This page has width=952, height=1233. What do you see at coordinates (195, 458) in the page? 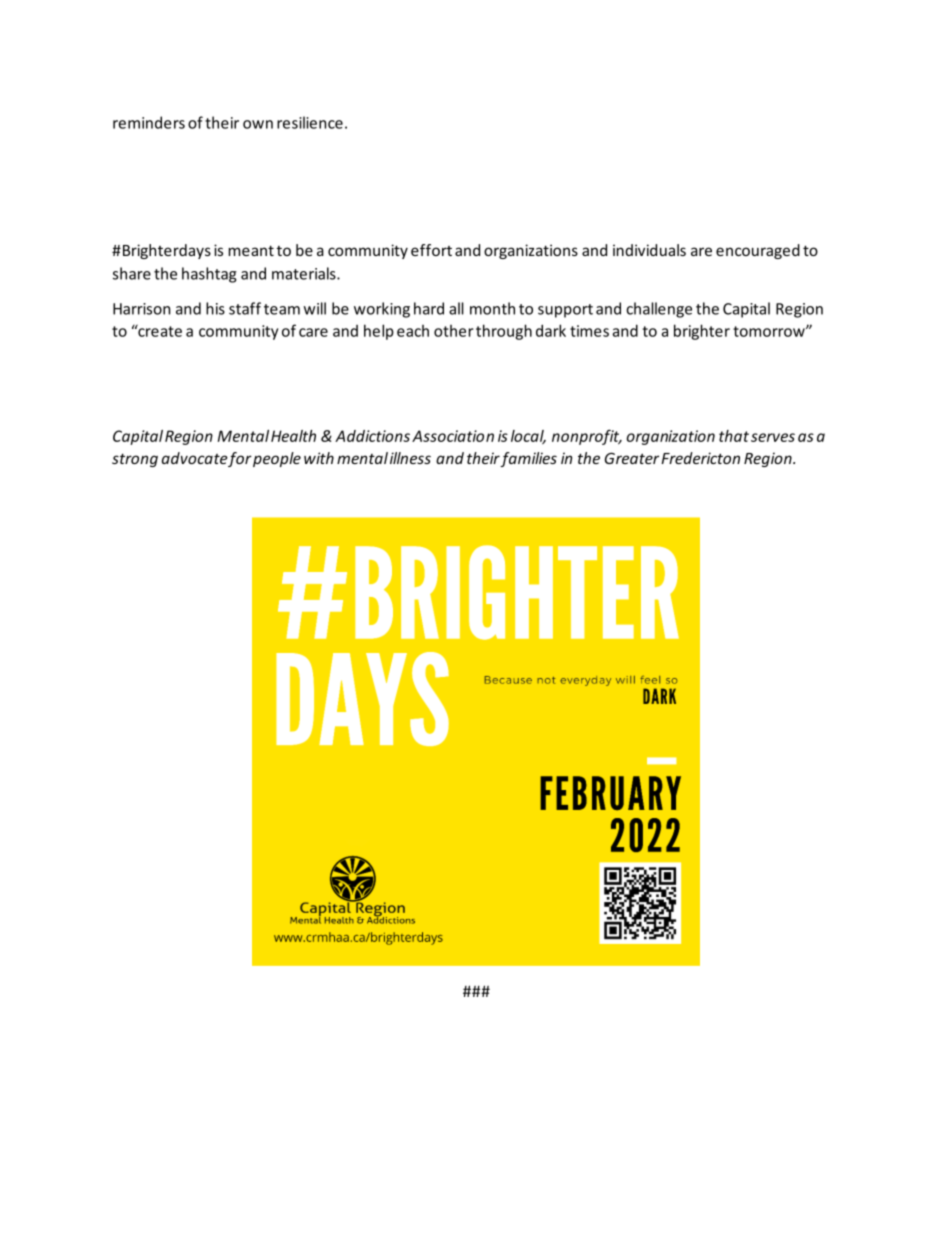
I see `advocate` at bounding box center [195, 458].
